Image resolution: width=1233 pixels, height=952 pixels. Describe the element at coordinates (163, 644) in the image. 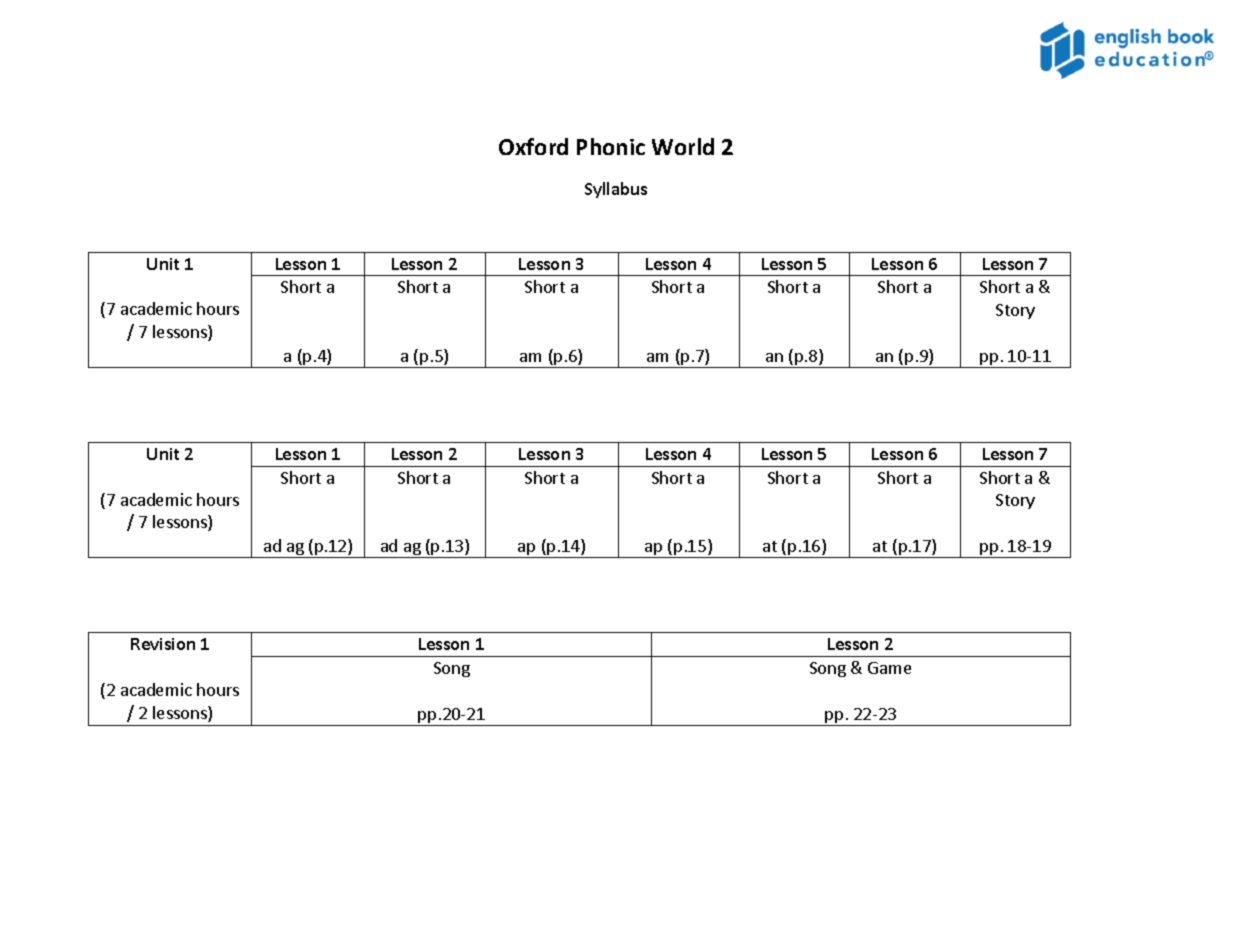

I see `Revision` at that location.
